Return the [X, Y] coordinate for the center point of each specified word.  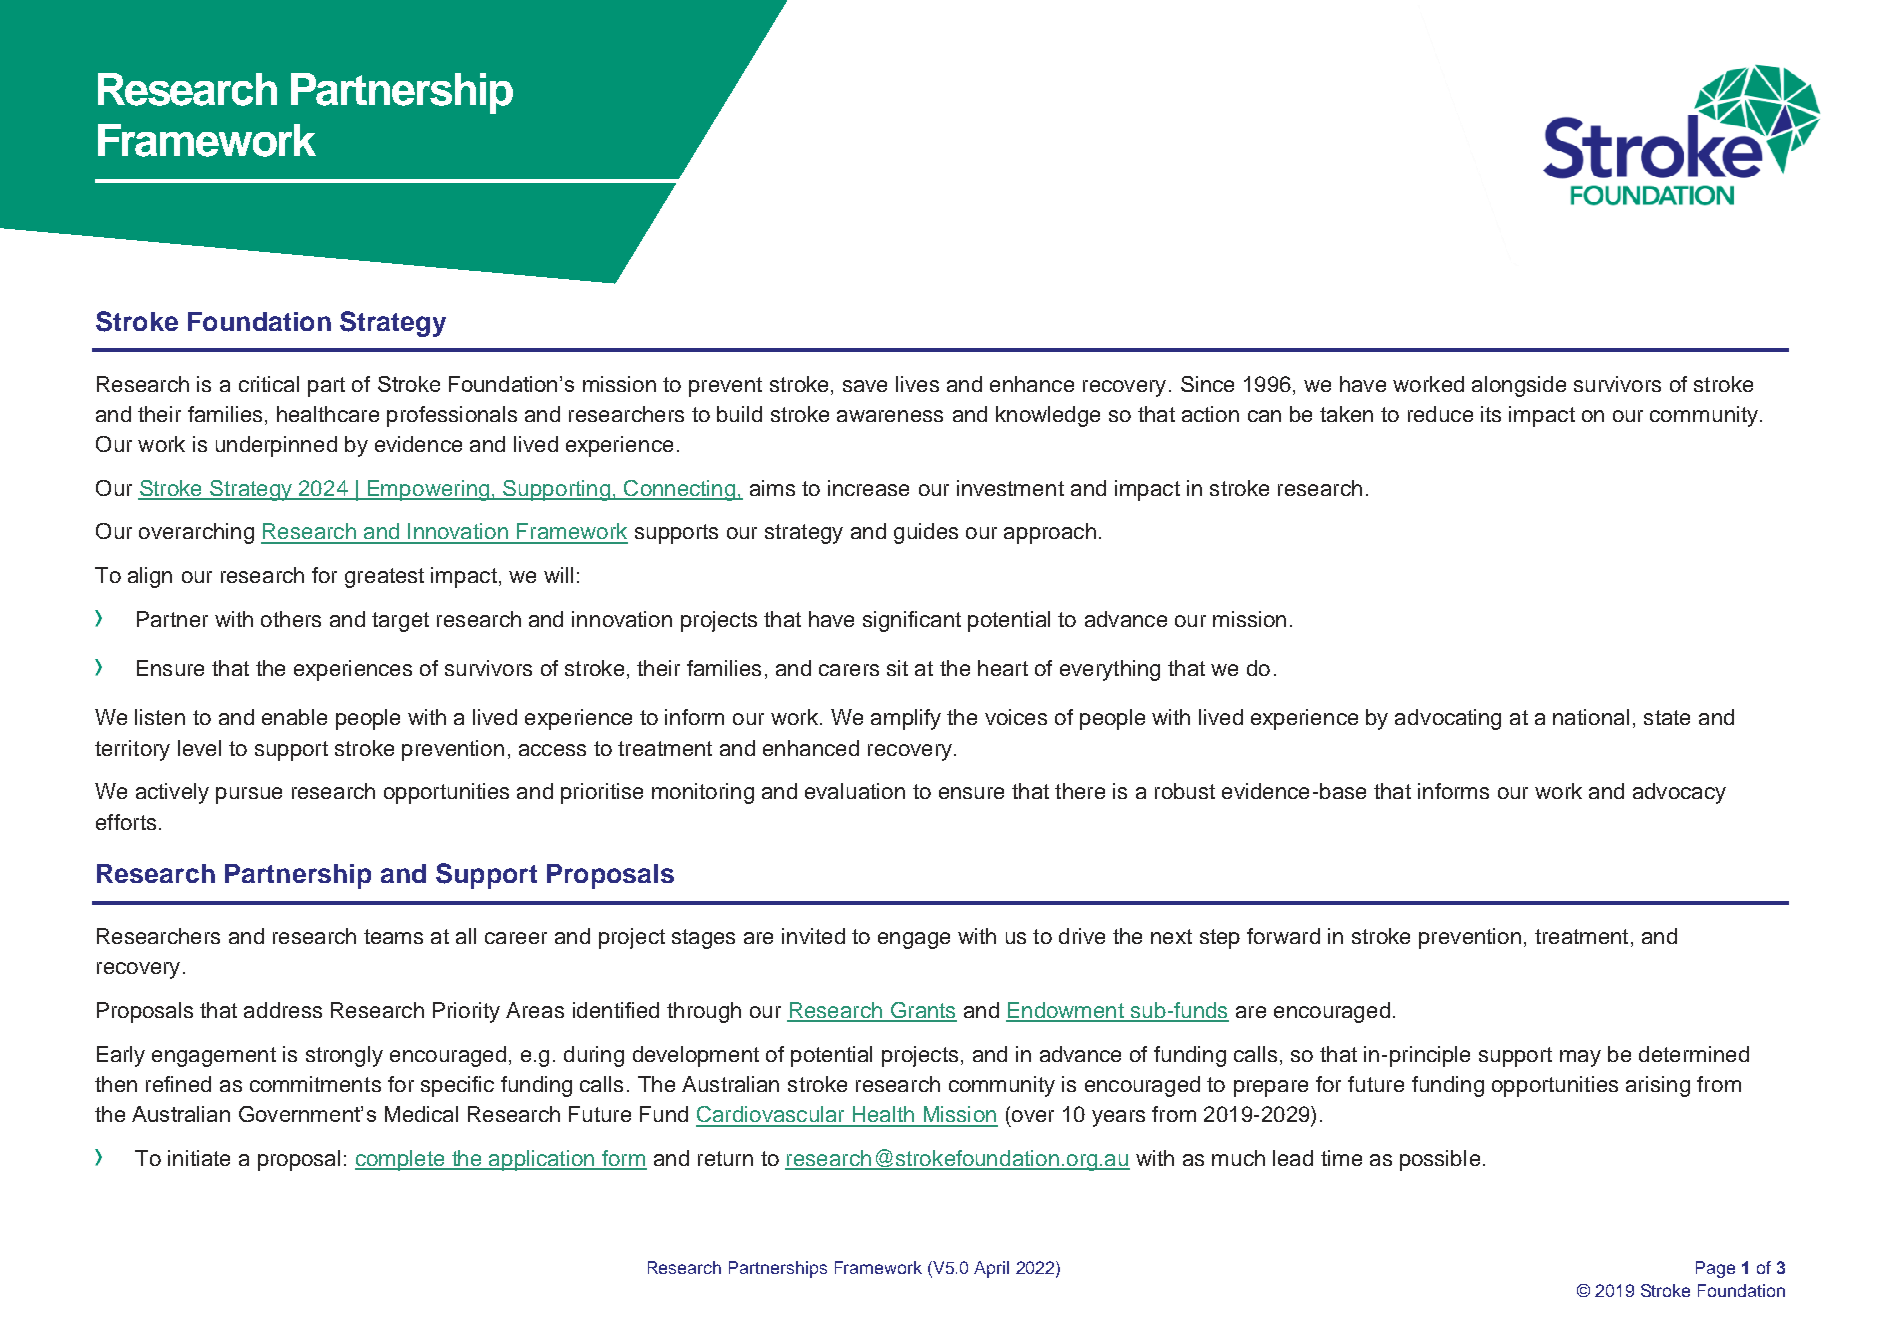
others [291, 619]
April [991, 1269]
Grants [922, 1011]
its [1491, 414]
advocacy [1679, 793]
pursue [249, 795]
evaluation [855, 791]
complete [401, 1160]
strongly [344, 1056]
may [1580, 1058]
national [1591, 717]
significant [912, 621]
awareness [890, 416]
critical [269, 384]
